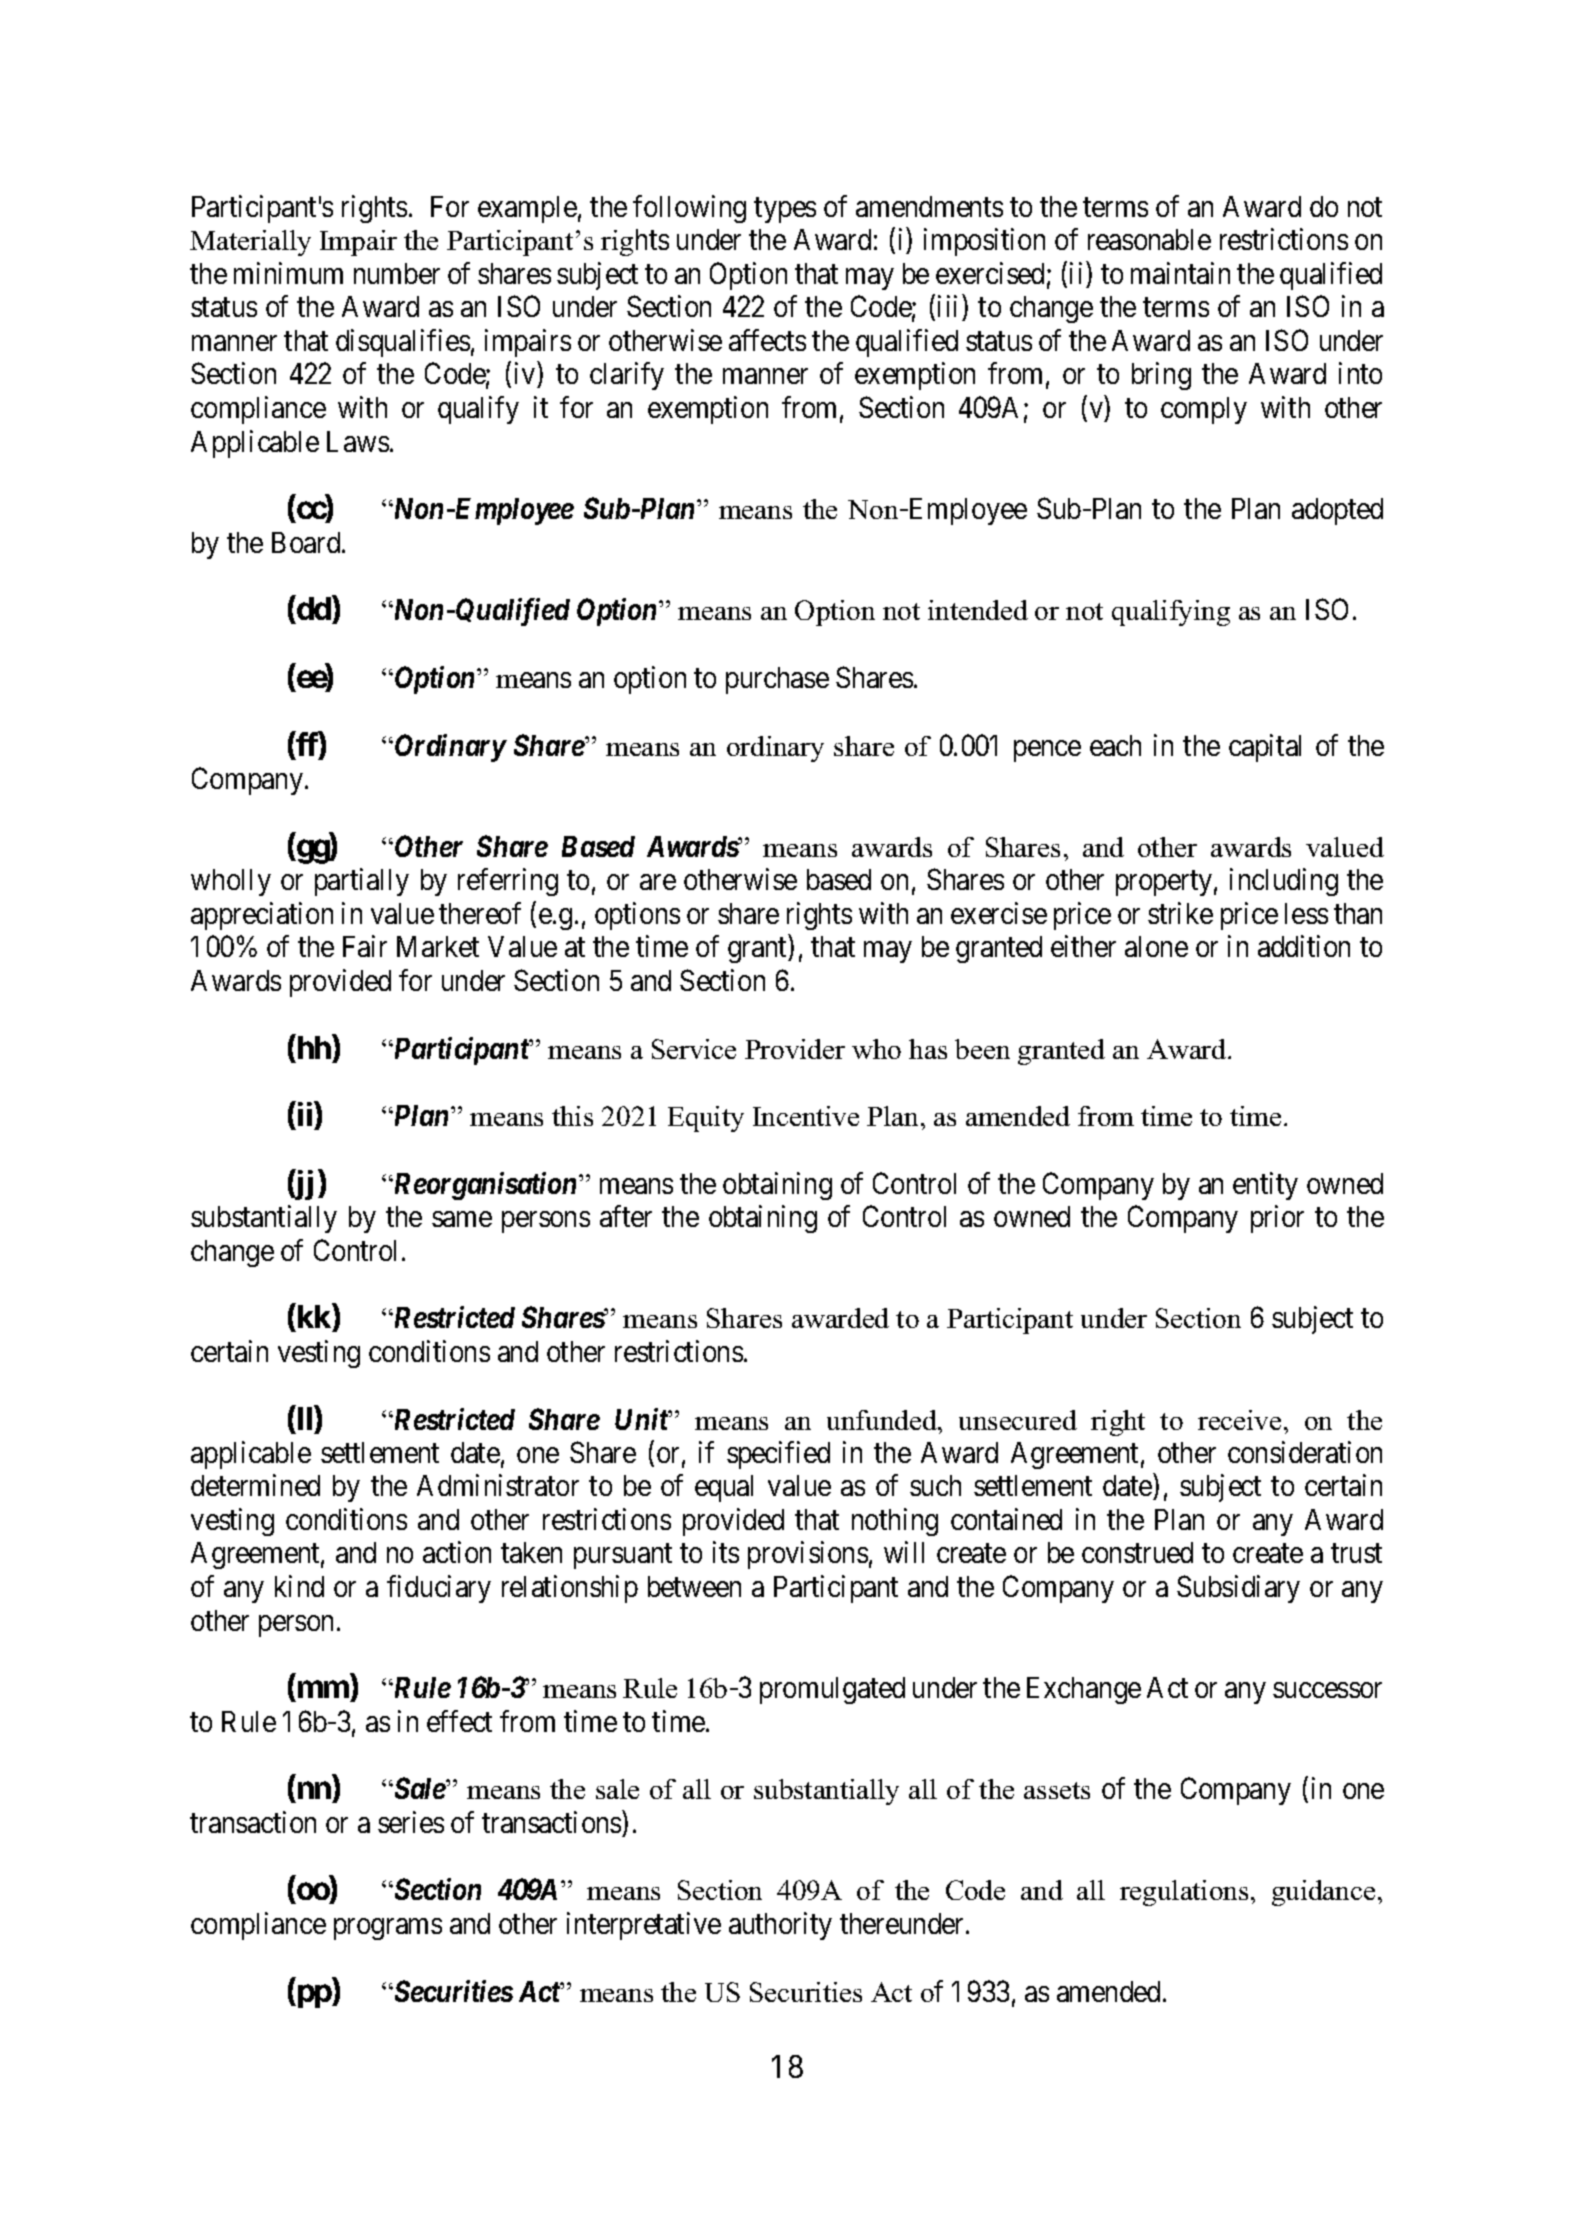  I want to click on programs, so click(388, 1929).
